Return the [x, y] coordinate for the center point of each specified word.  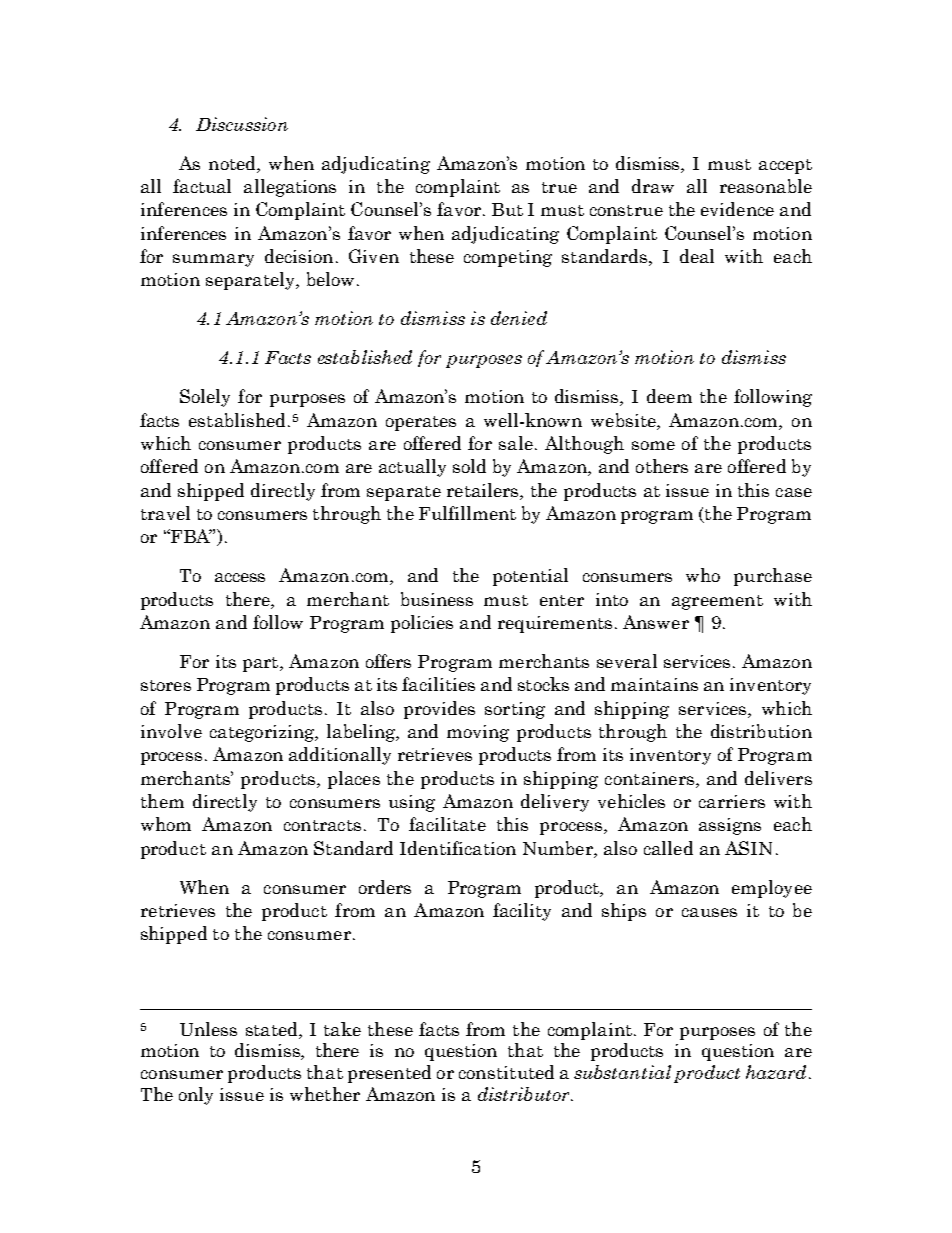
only [196, 1096]
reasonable [766, 186]
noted [233, 163]
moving [478, 733]
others [662, 466]
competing [508, 258]
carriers [732, 801]
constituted [506, 1072]
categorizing [263, 733]
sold [469, 466]
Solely [205, 398]
